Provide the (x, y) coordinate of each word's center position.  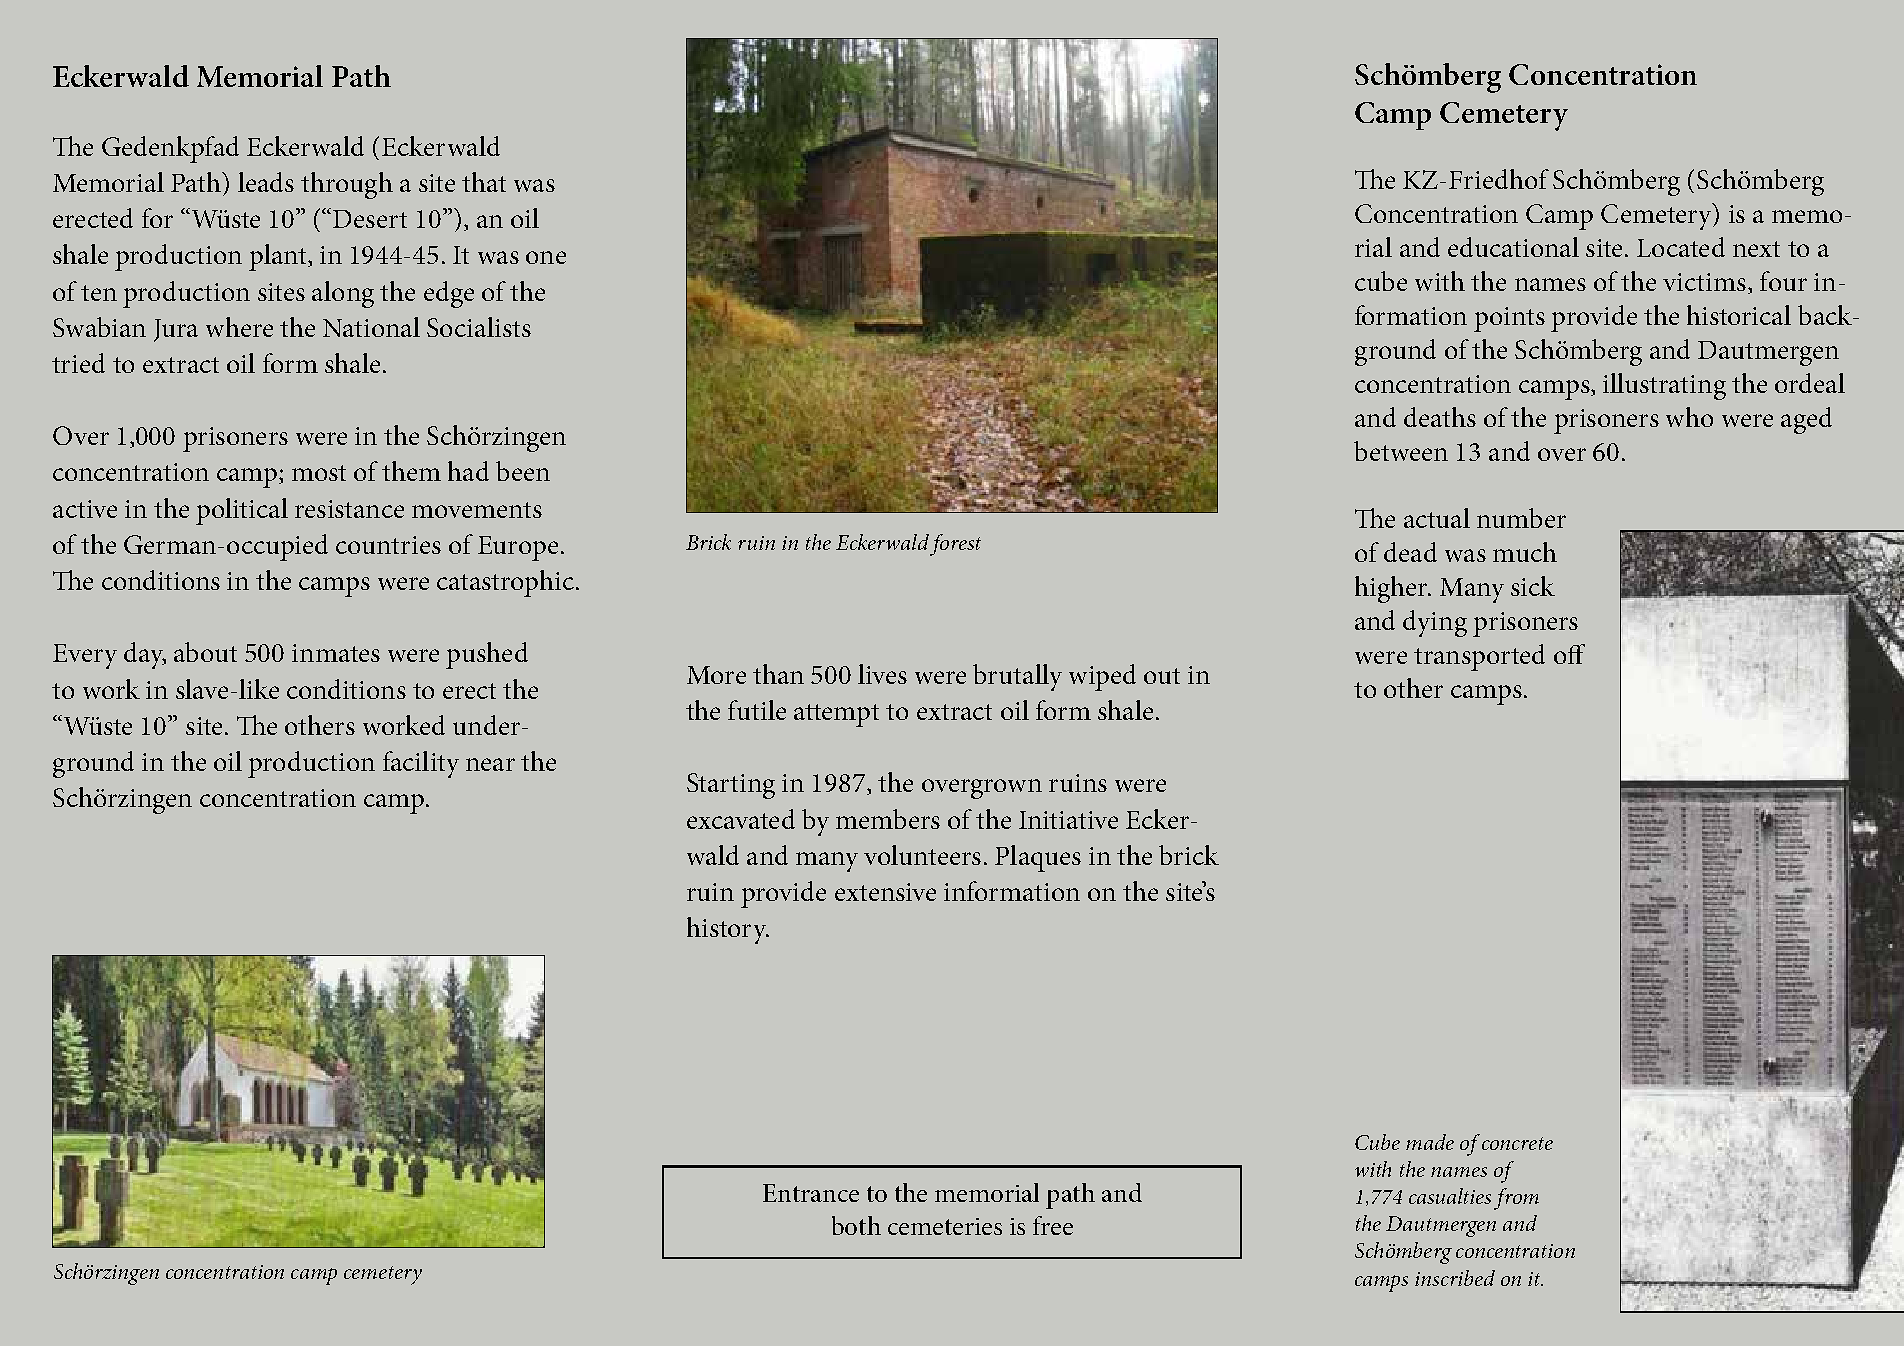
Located (1681, 247)
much (1525, 552)
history (728, 930)
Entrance (811, 1193)
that (484, 182)
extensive (885, 892)
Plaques (1038, 858)
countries (388, 545)
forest (955, 545)
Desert (370, 219)
